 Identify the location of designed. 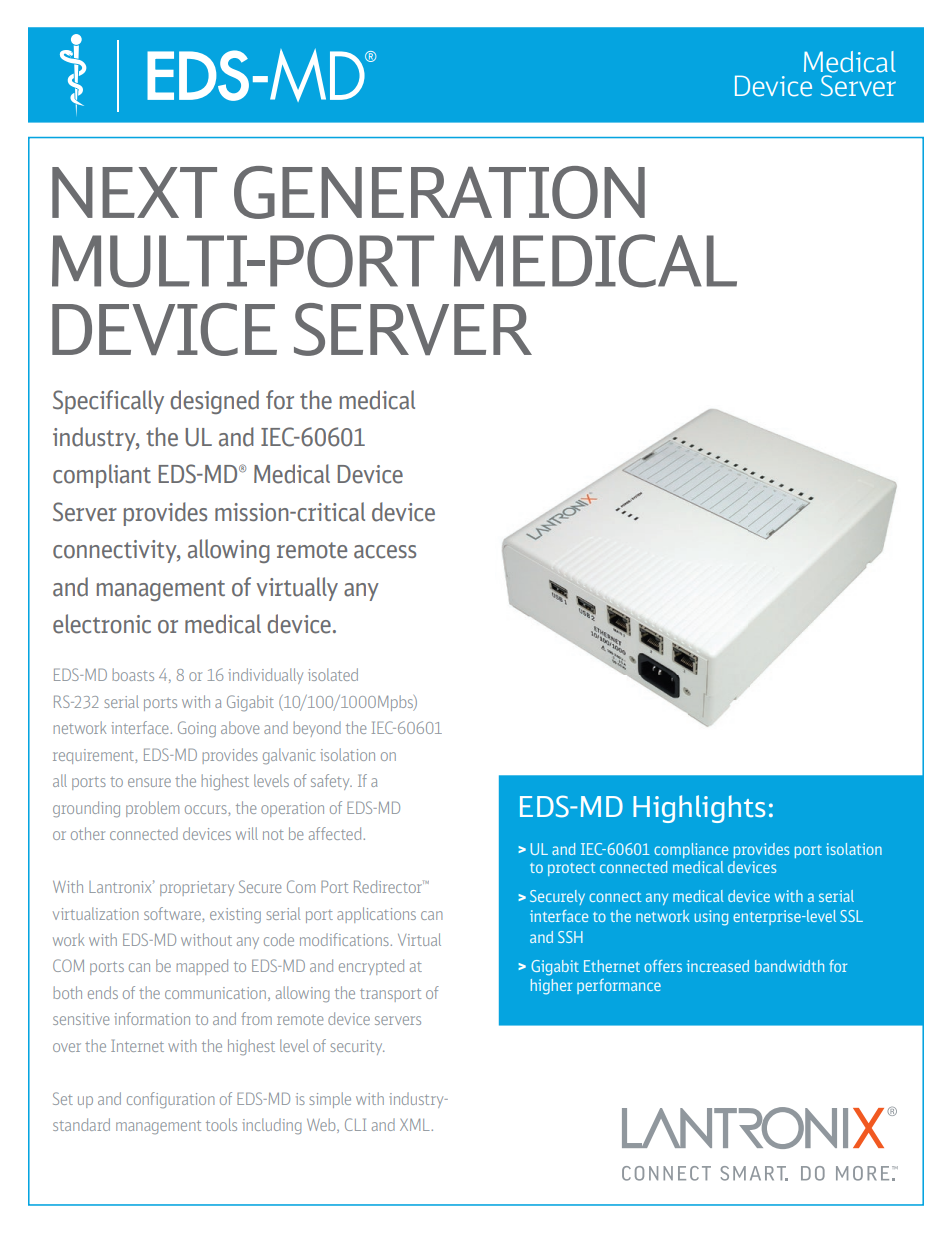
(214, 402).
